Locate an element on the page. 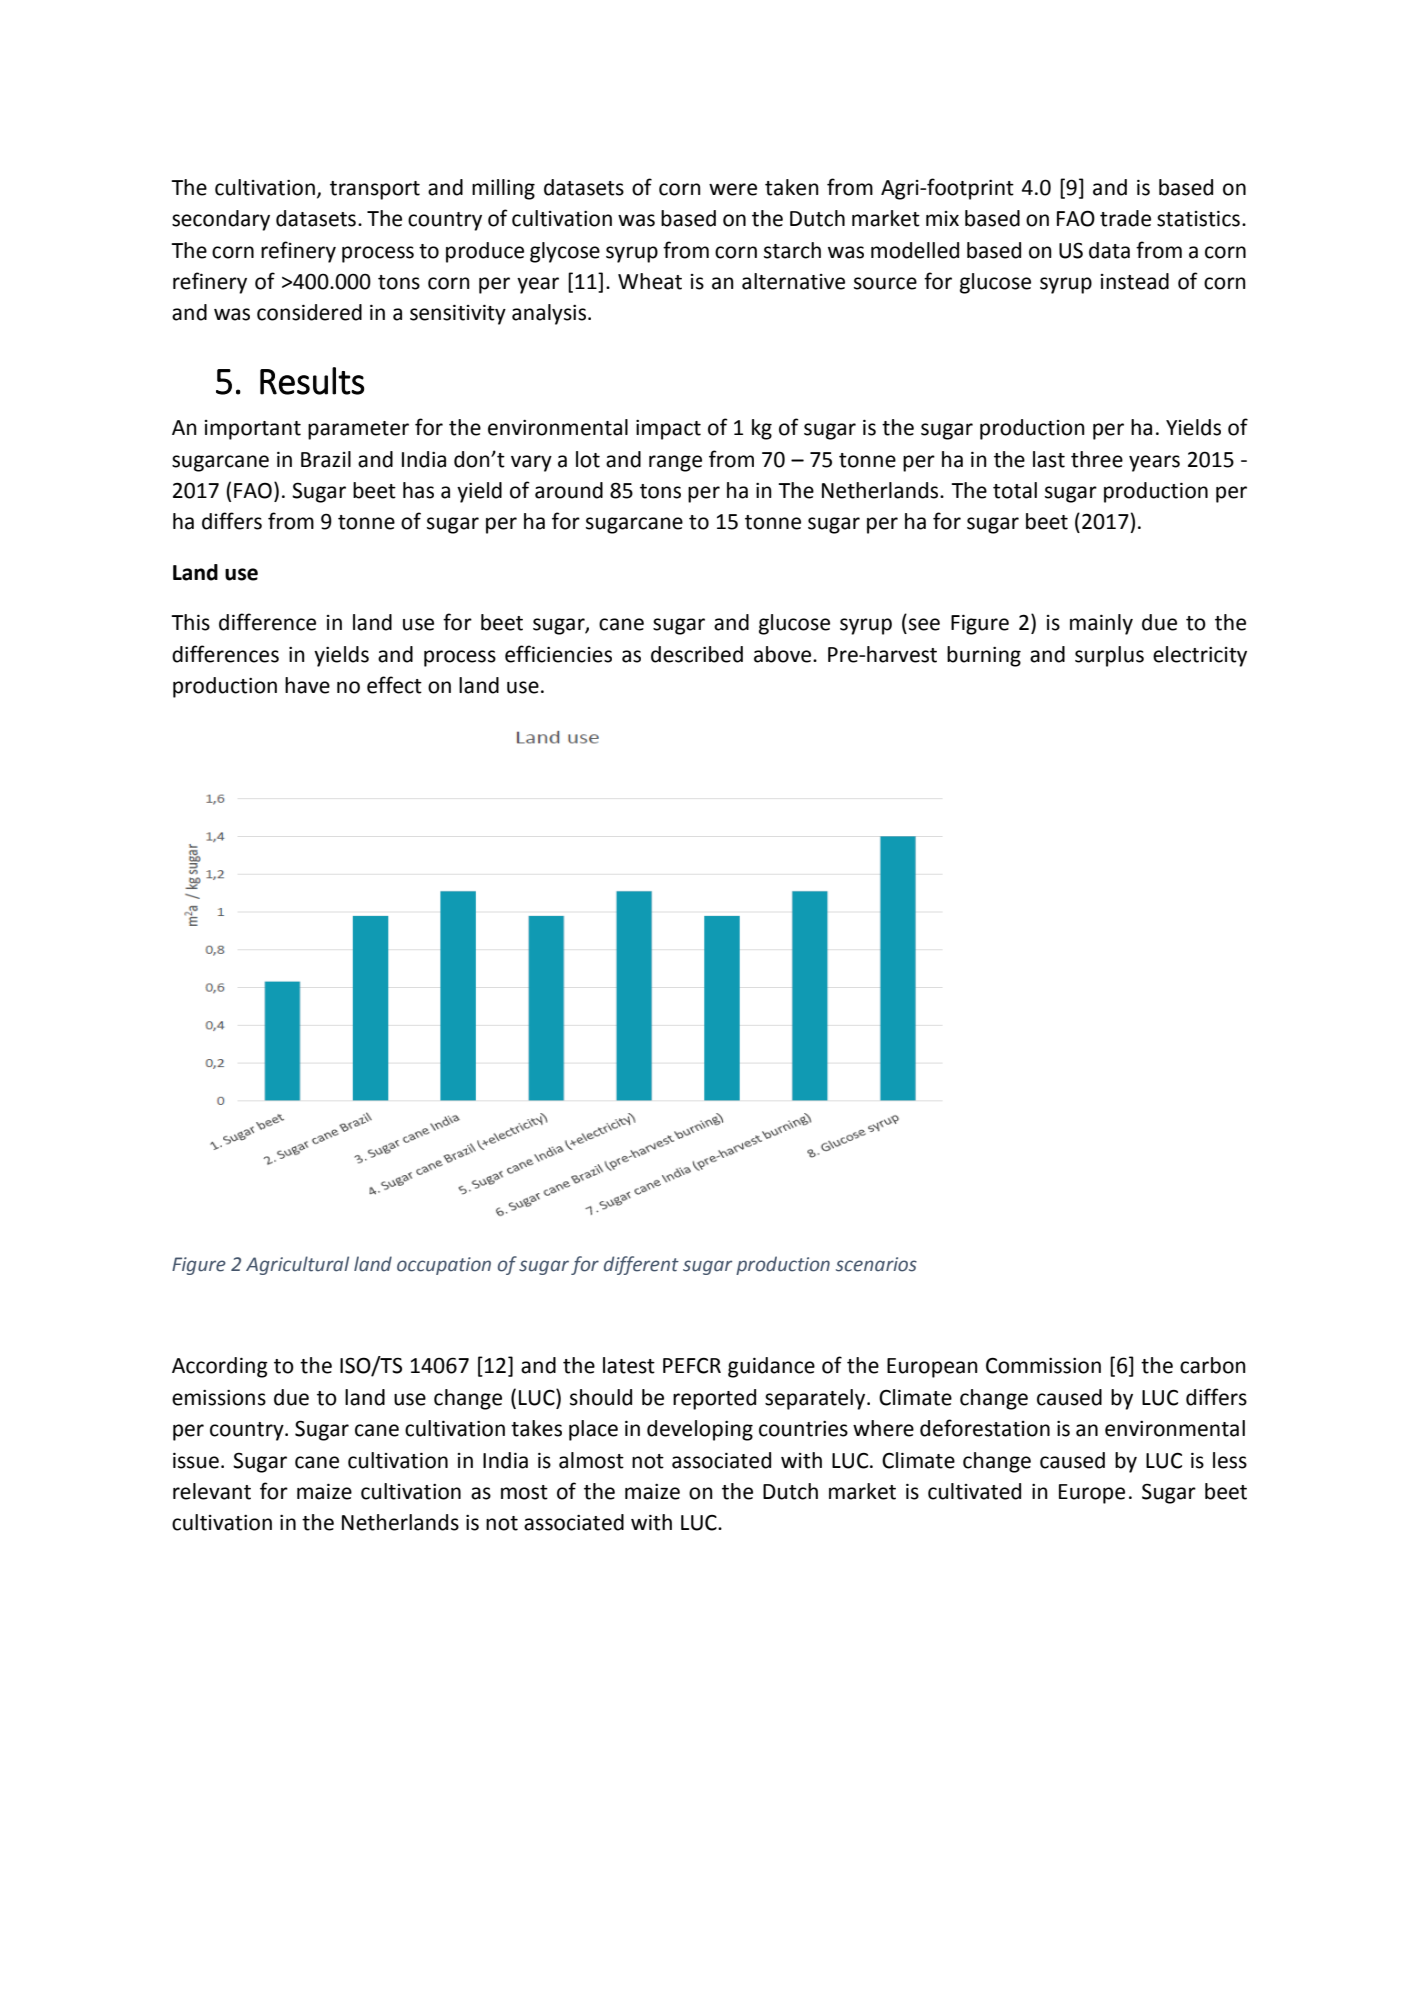  have is located at coordinates (307, 685).
